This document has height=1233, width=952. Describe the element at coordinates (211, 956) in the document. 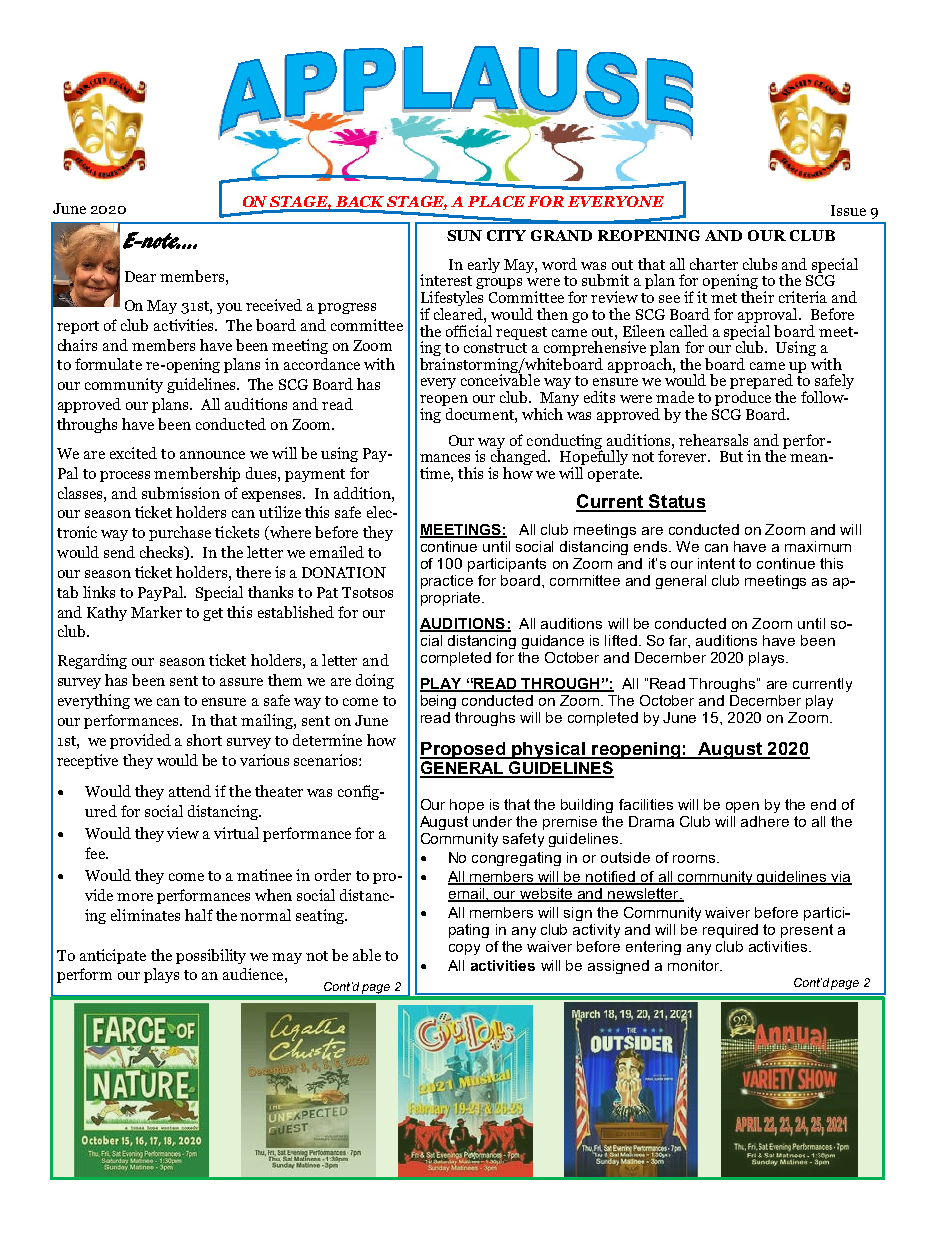

I see `possibility` at that location.
